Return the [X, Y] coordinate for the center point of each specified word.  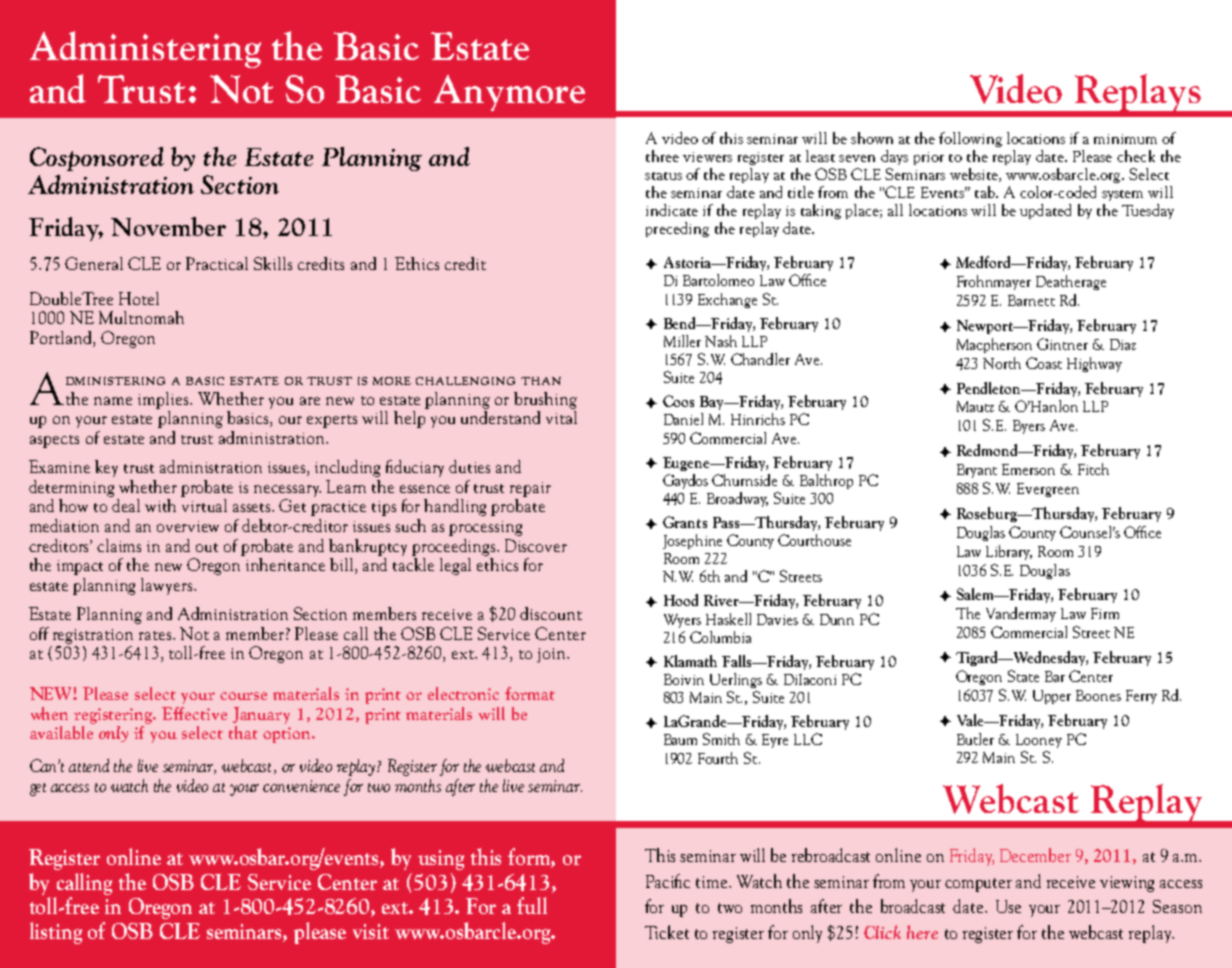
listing [56, 933]
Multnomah [141, 317]
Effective [194, 713]
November [168, 226]
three [662, 156]
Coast [1044, 363]
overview [188, 526]
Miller [682, 341]
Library [1009, 552]
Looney [1039, 741]
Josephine [692, 541]
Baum [680, 739]
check [1136, 156]
